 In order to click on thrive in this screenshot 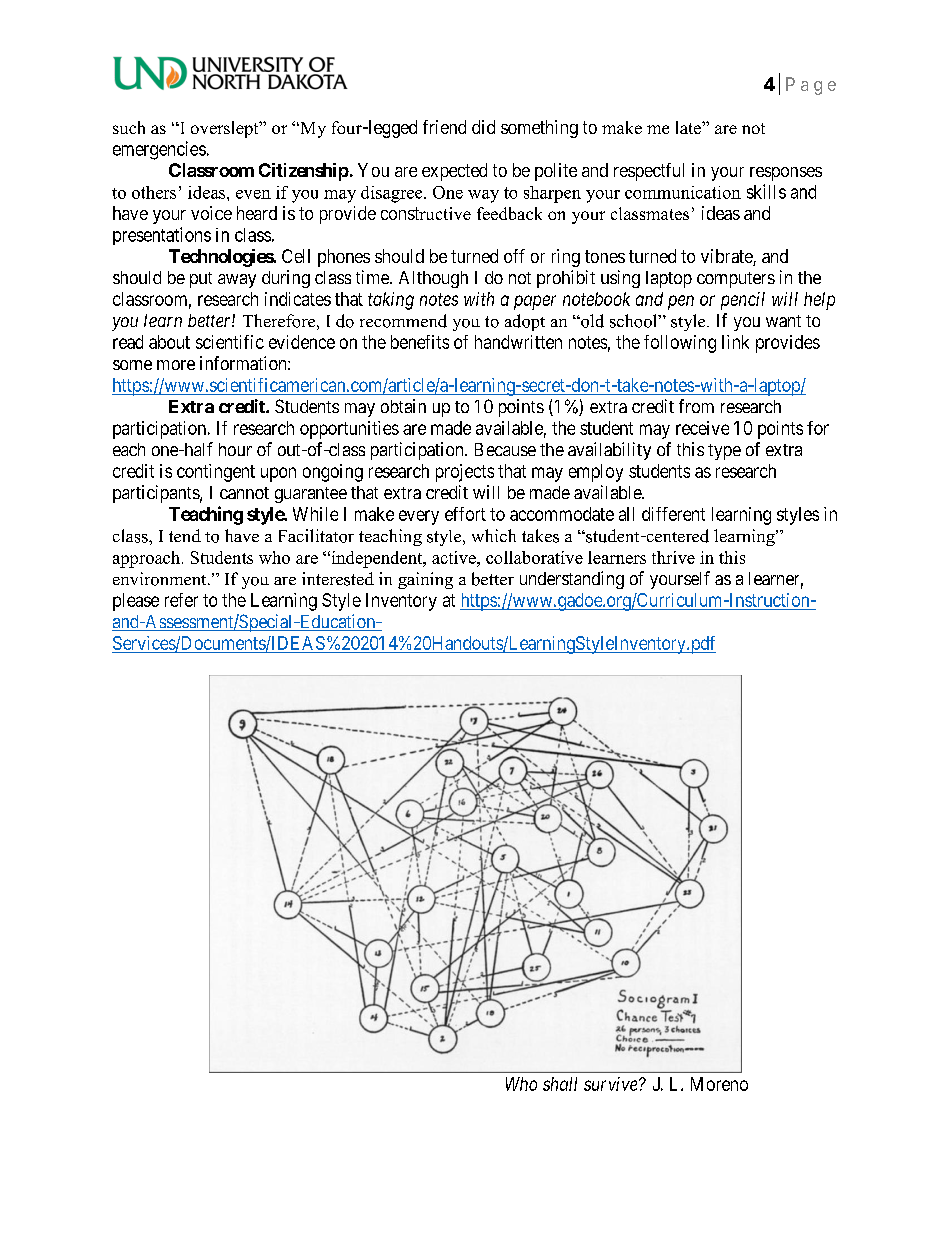, I will do `click(673, 557)`.
